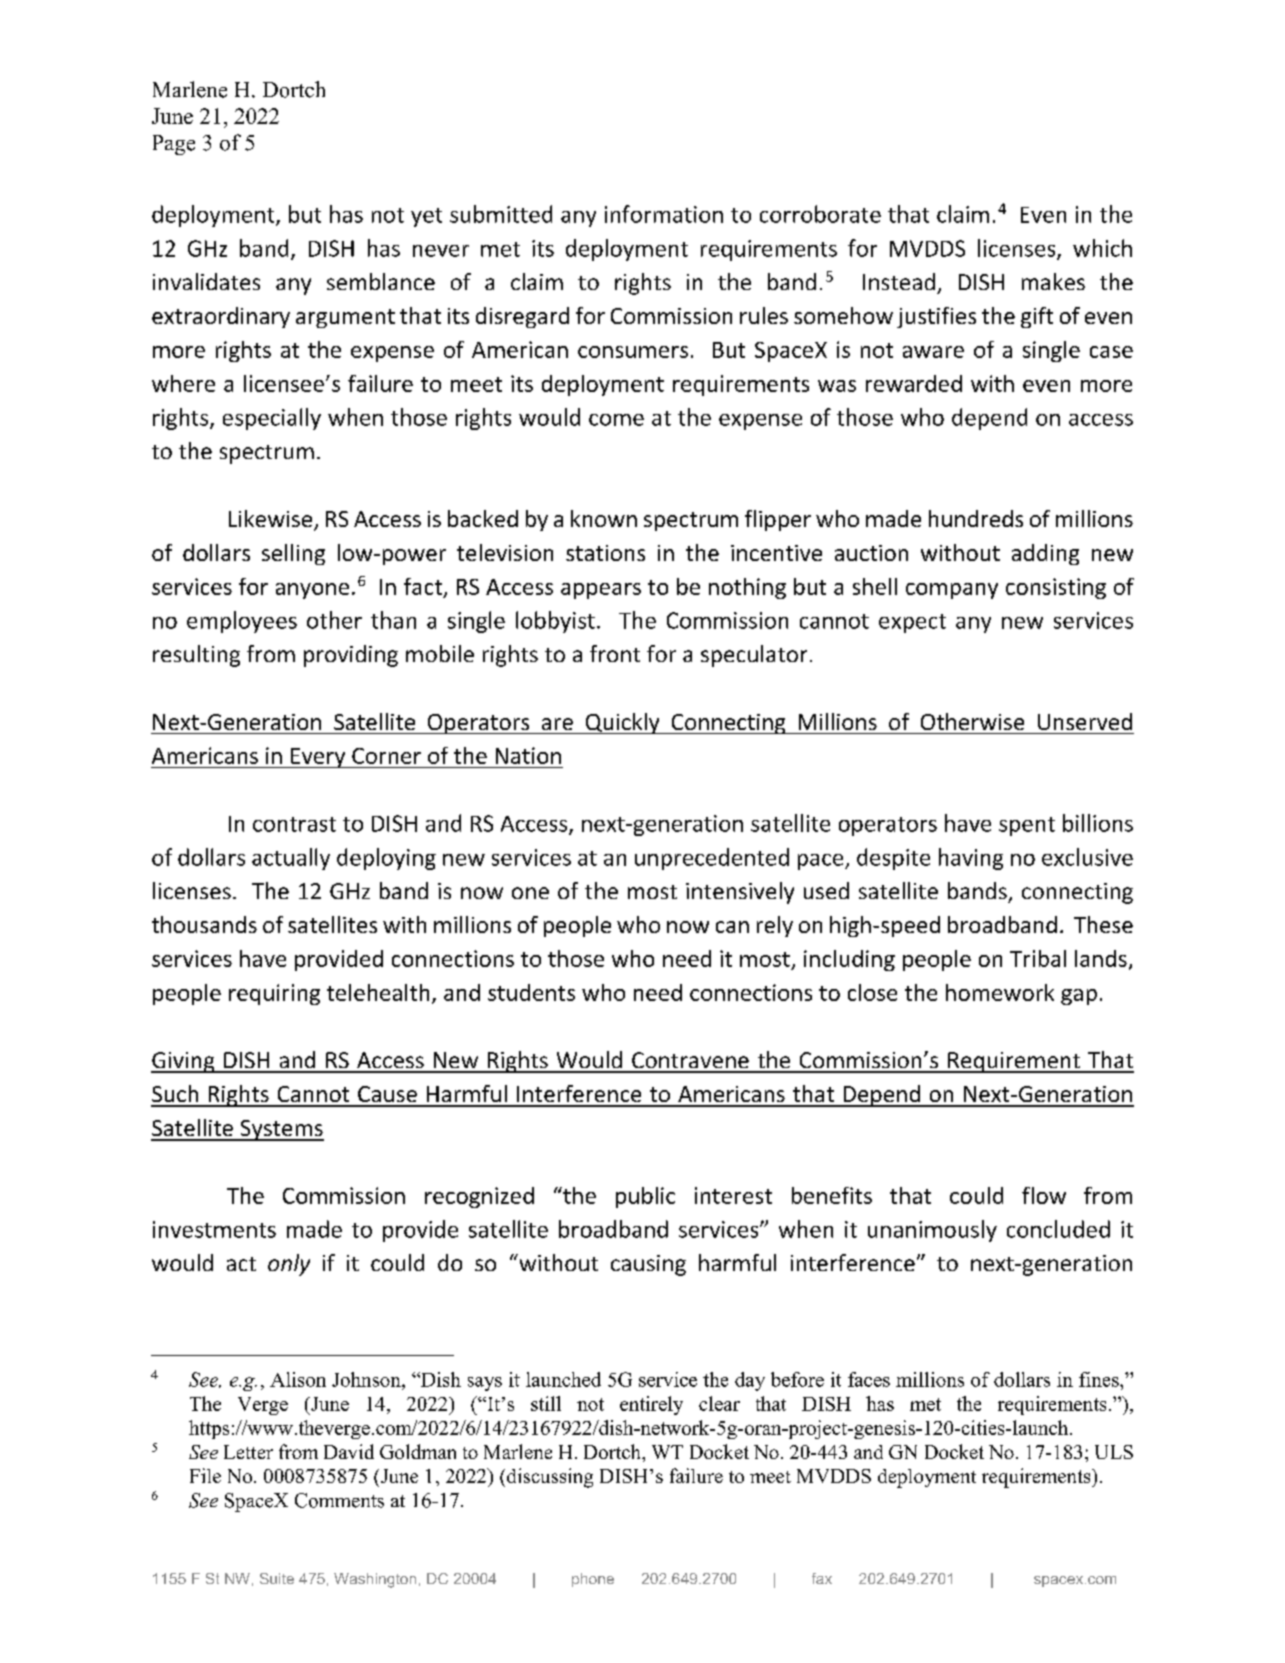  I want to click on Suite, so click(277, 1578).
